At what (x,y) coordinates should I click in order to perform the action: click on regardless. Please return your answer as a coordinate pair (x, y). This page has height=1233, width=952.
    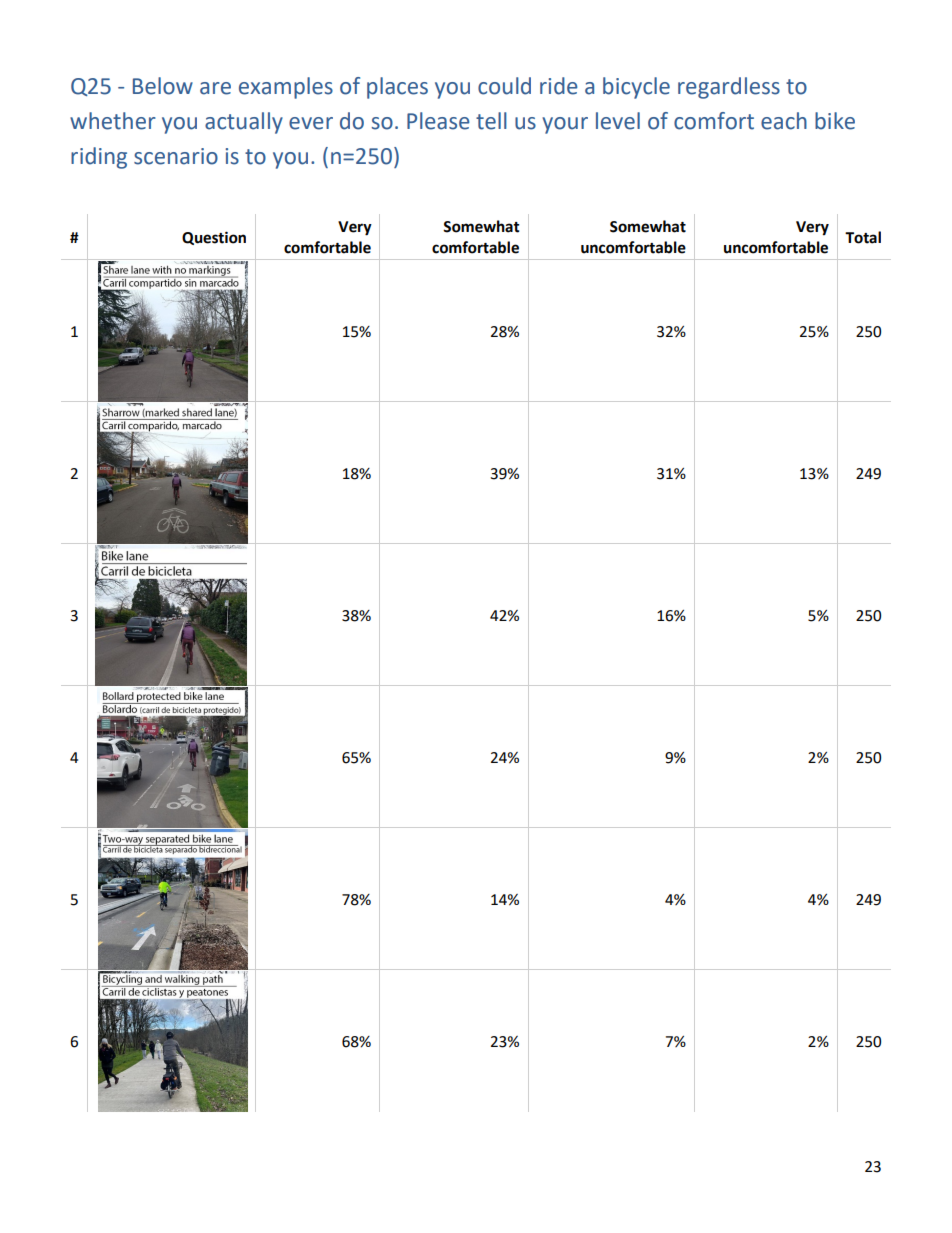
    Looking at the image, I should click on (729, 88).
